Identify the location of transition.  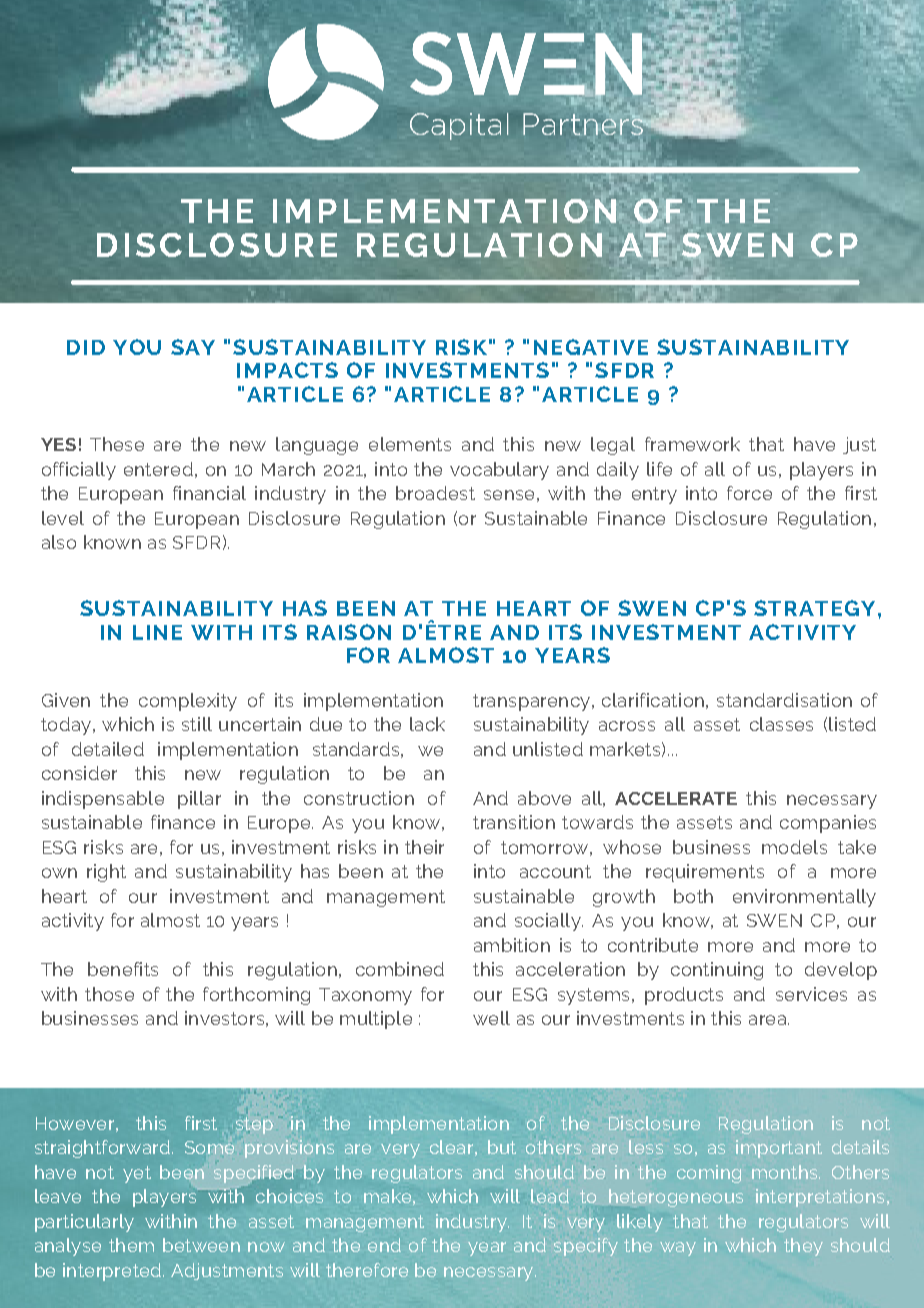
(514, 822).
